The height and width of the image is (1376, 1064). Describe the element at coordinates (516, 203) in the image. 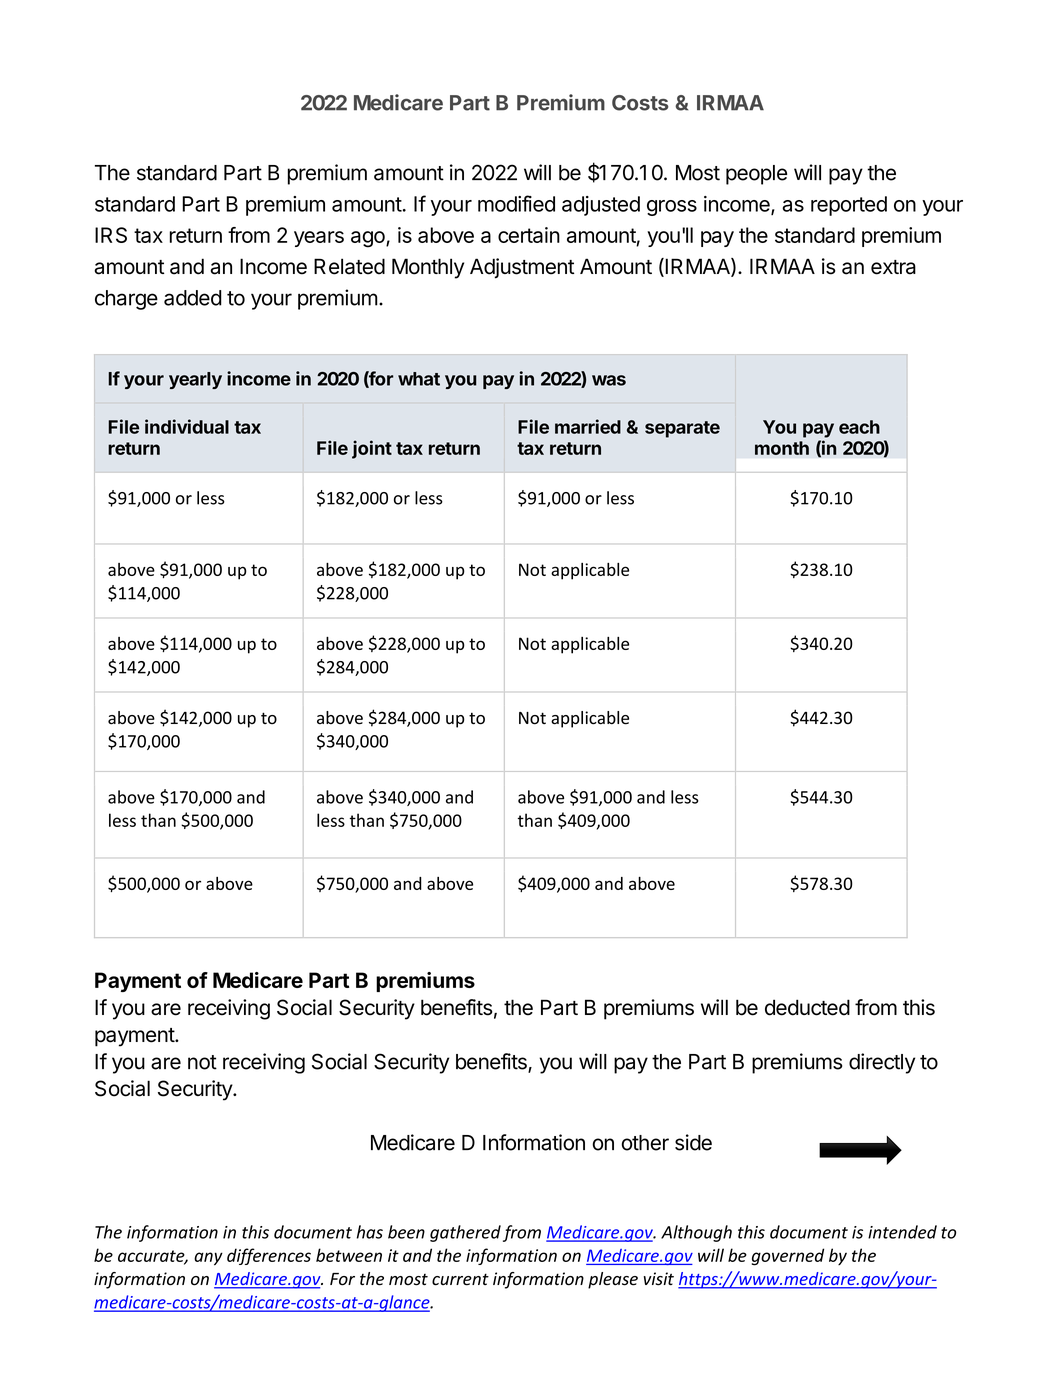

I see `modified` at that location.
